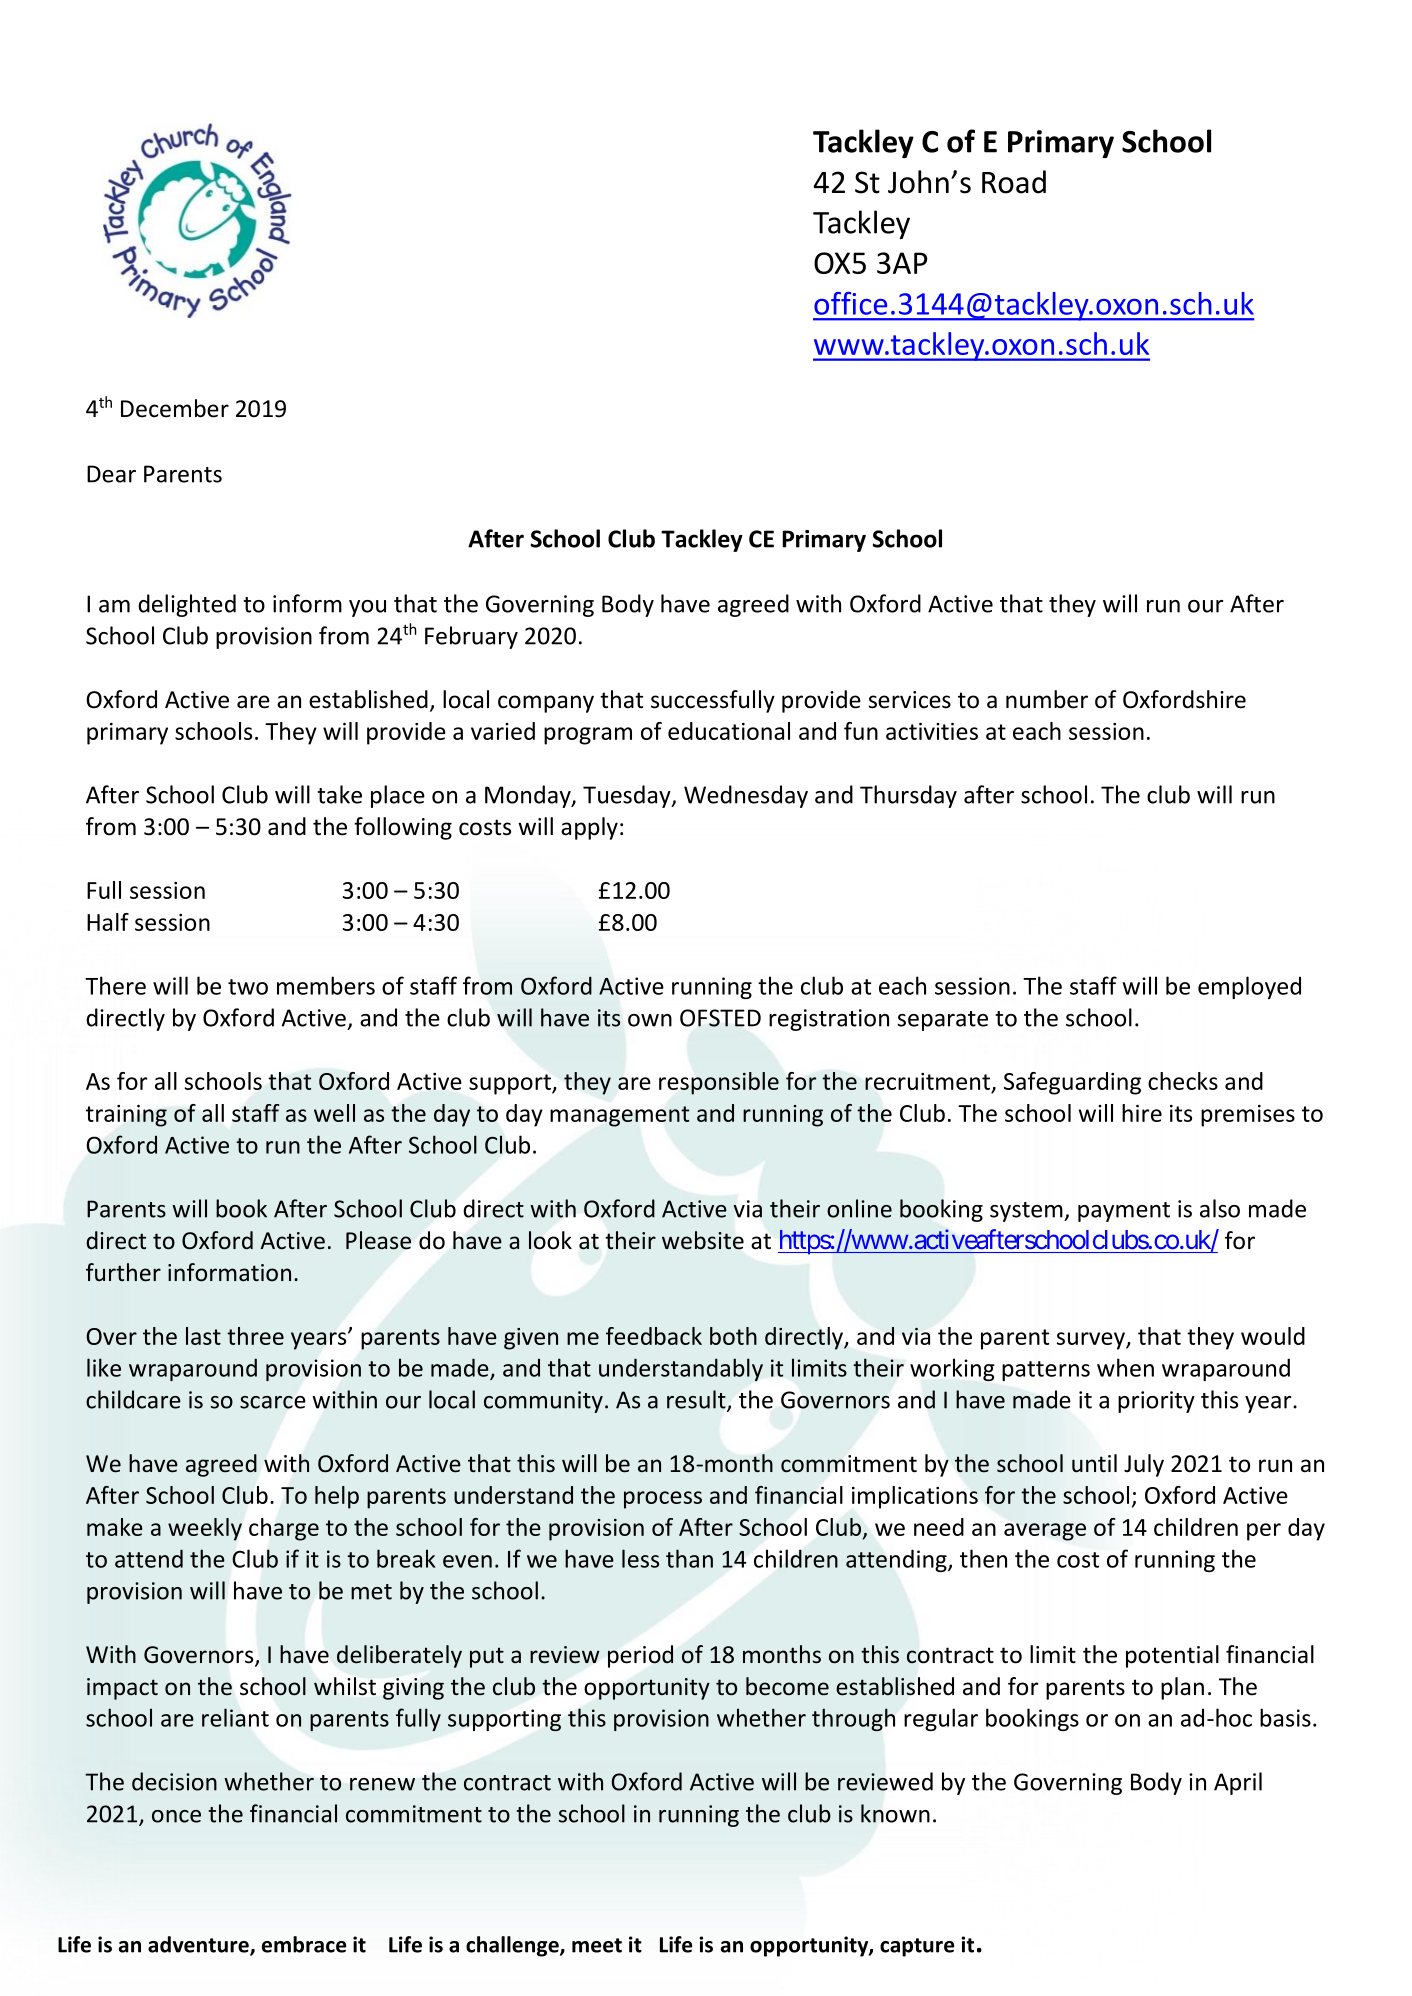 The image size is (1412, 1996). I want to click on number, so click(1047, 699).
